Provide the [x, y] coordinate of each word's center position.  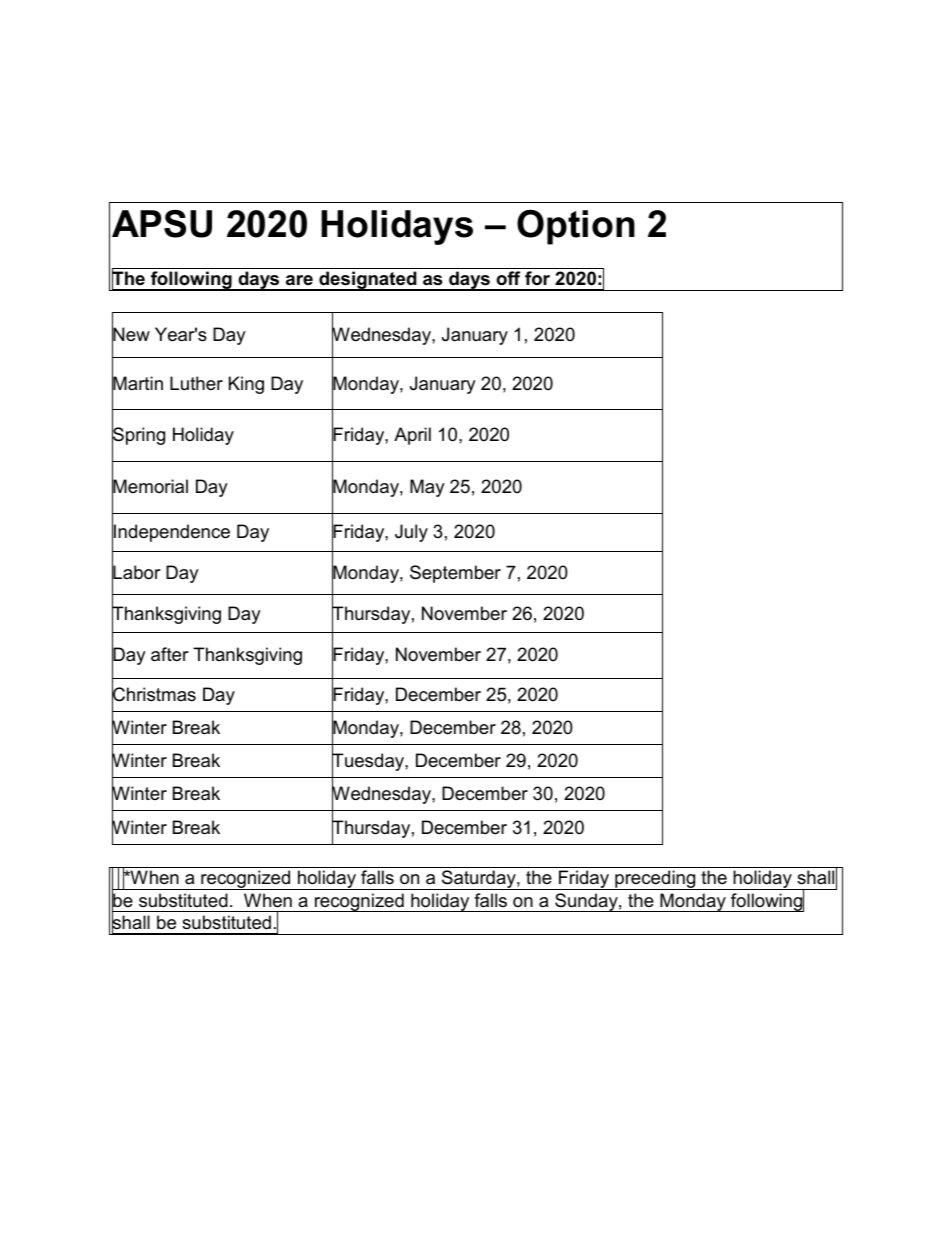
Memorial [150, 487]
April [412, 436]
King [246, 385]
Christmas [154, 694]
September [455, 574]
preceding [655, 880]
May [427, 488]
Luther [196, 383]
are [299, 280]
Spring [138, 437]
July [411, 533]
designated [368, 281]
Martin [137, 383]
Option [576, 227]
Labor [136, 572]
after [170, 654]
